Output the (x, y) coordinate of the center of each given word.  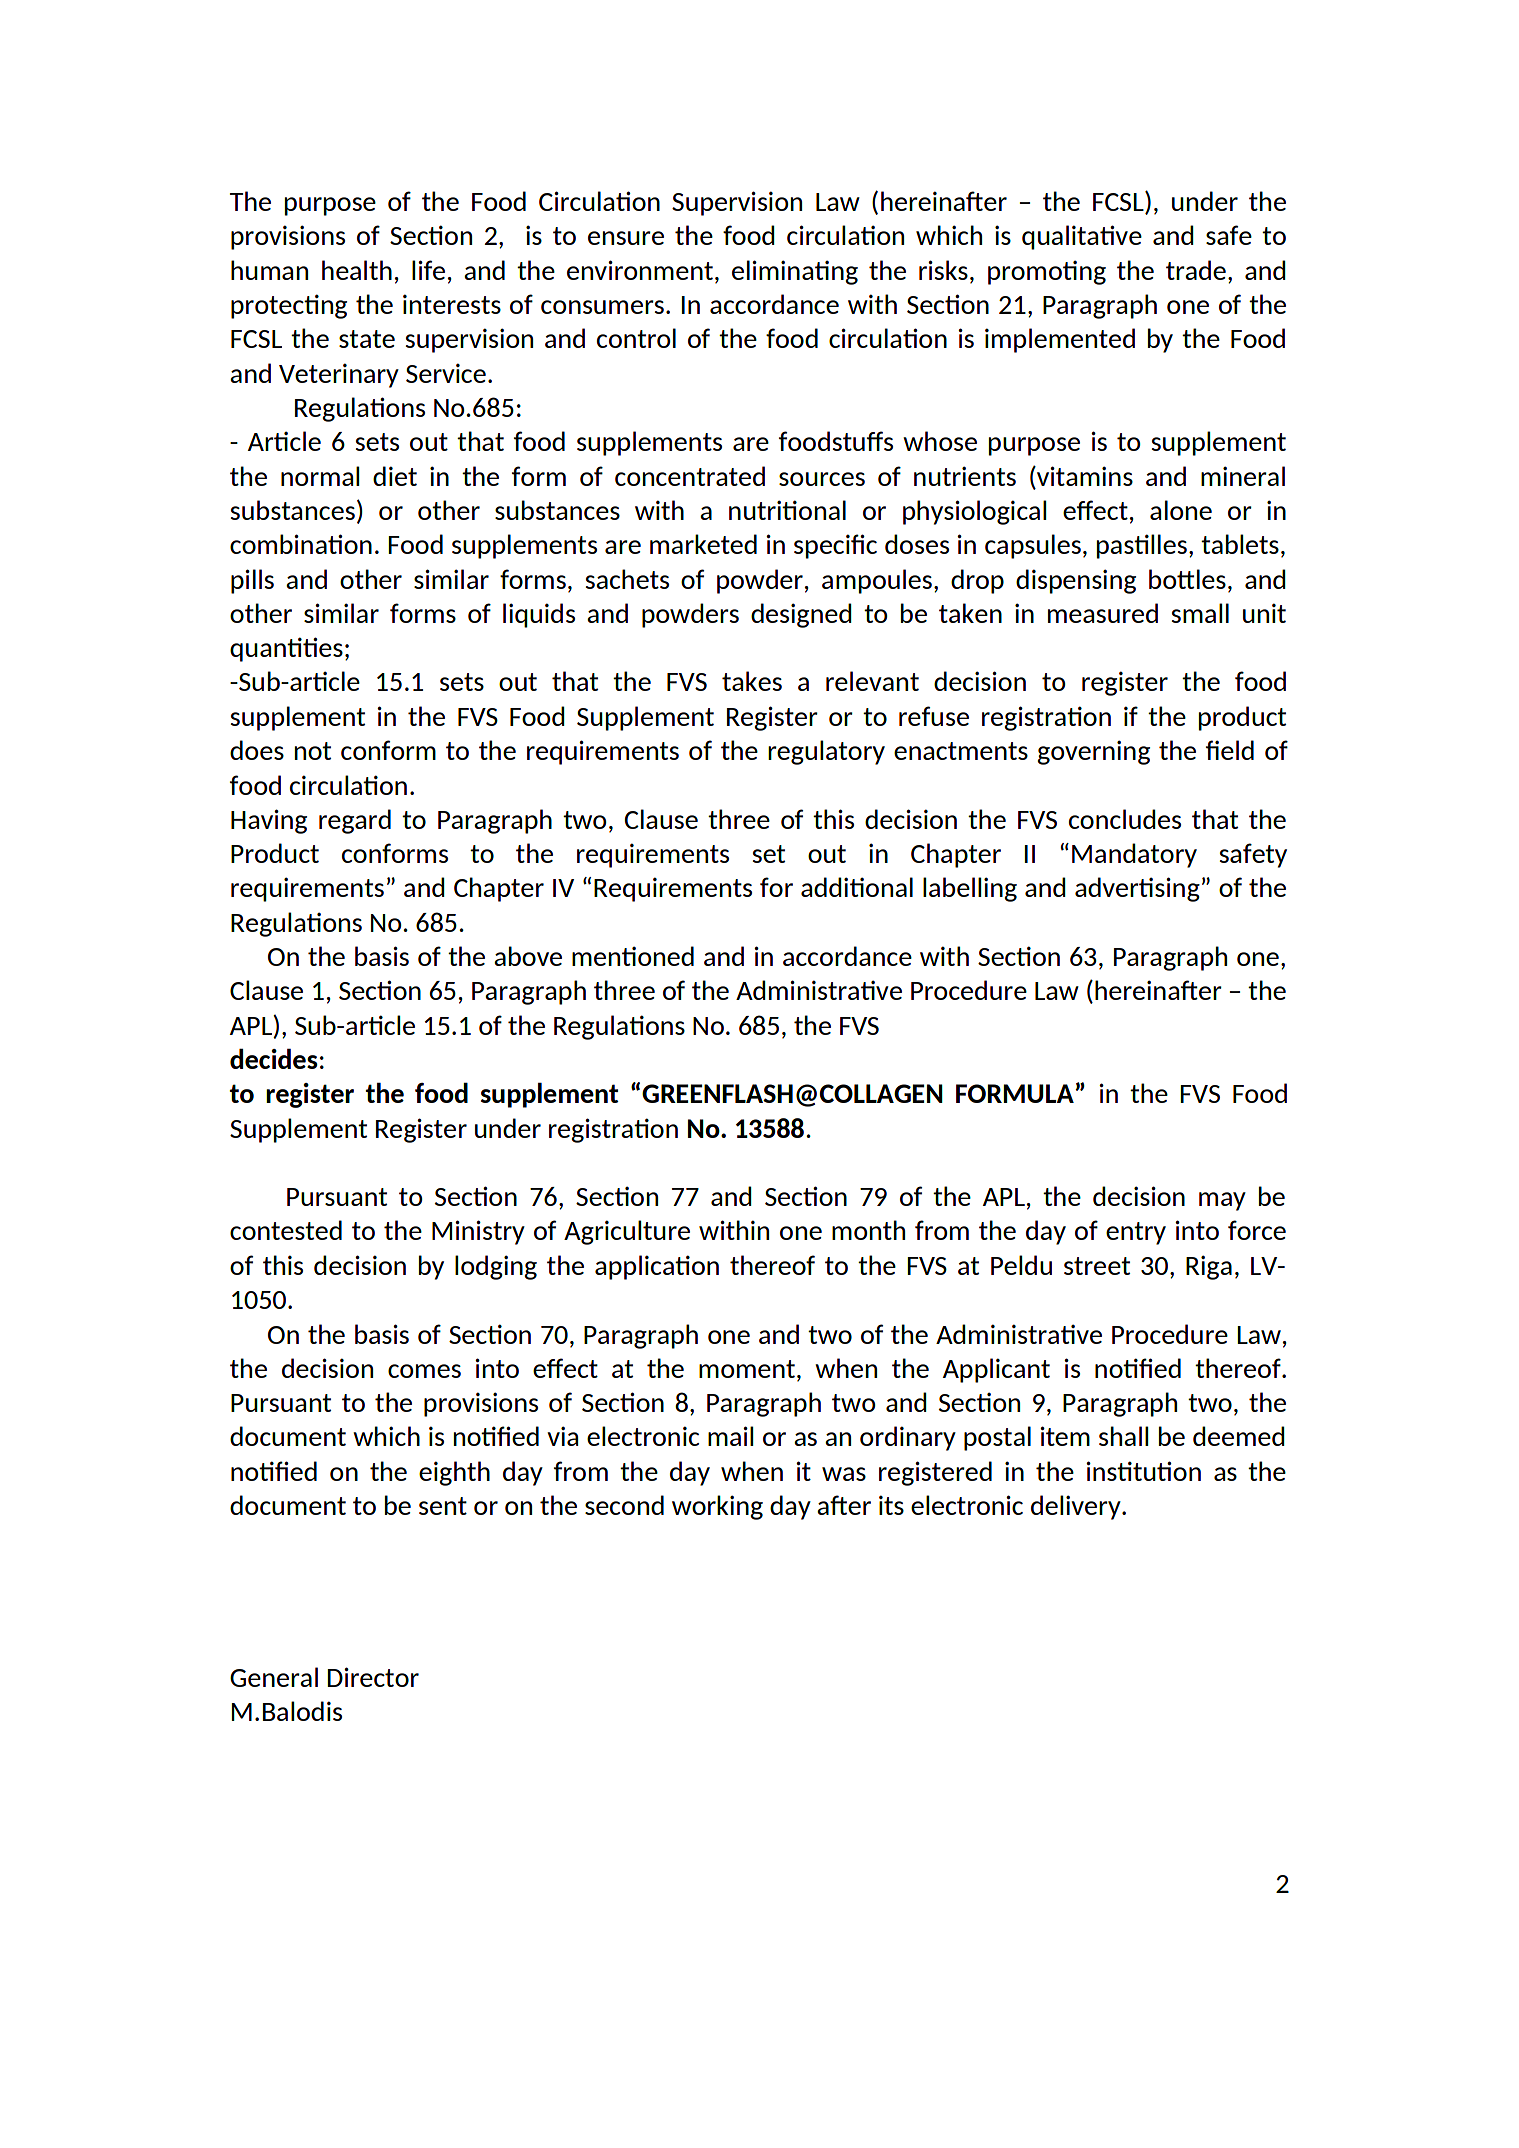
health (357, 270)
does (257, 750)
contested (286, 1230)
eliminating (795, 272)
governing (1094, 752)
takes (752, 681)
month (868, 1230)
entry (1136, 1233)
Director (373, 1677)
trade (1196, 270)
